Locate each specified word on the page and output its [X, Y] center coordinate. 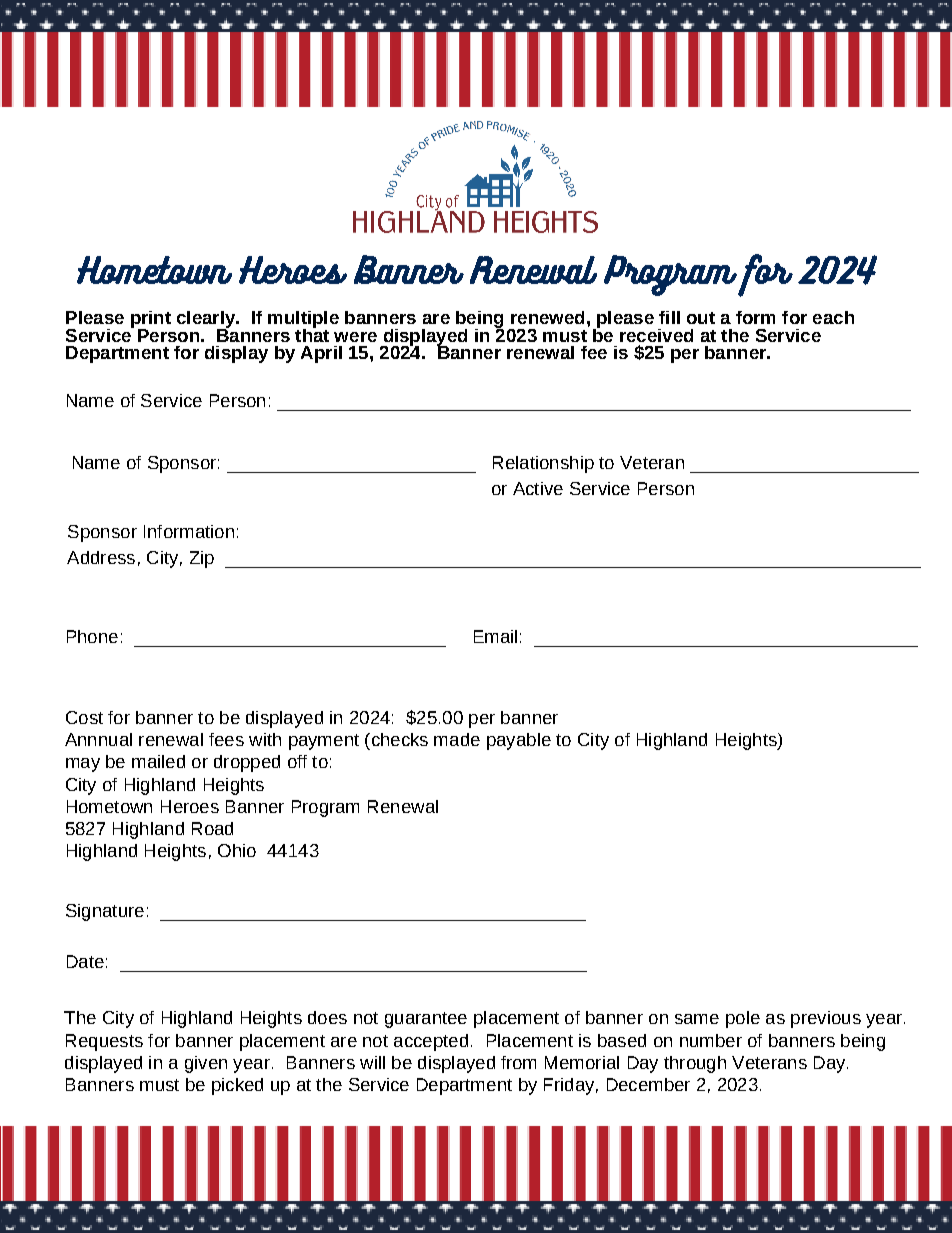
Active [538, 488]
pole [743, 1019]
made [457, 739]
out [701, 318]
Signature [105, 912]
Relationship [543, 464]
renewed [547, 317]
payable [519, 741]
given [206, 1064]
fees [226, 739]
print [151, 321]
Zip [202, 559]
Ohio [237, 850]
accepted [431, 1042]
